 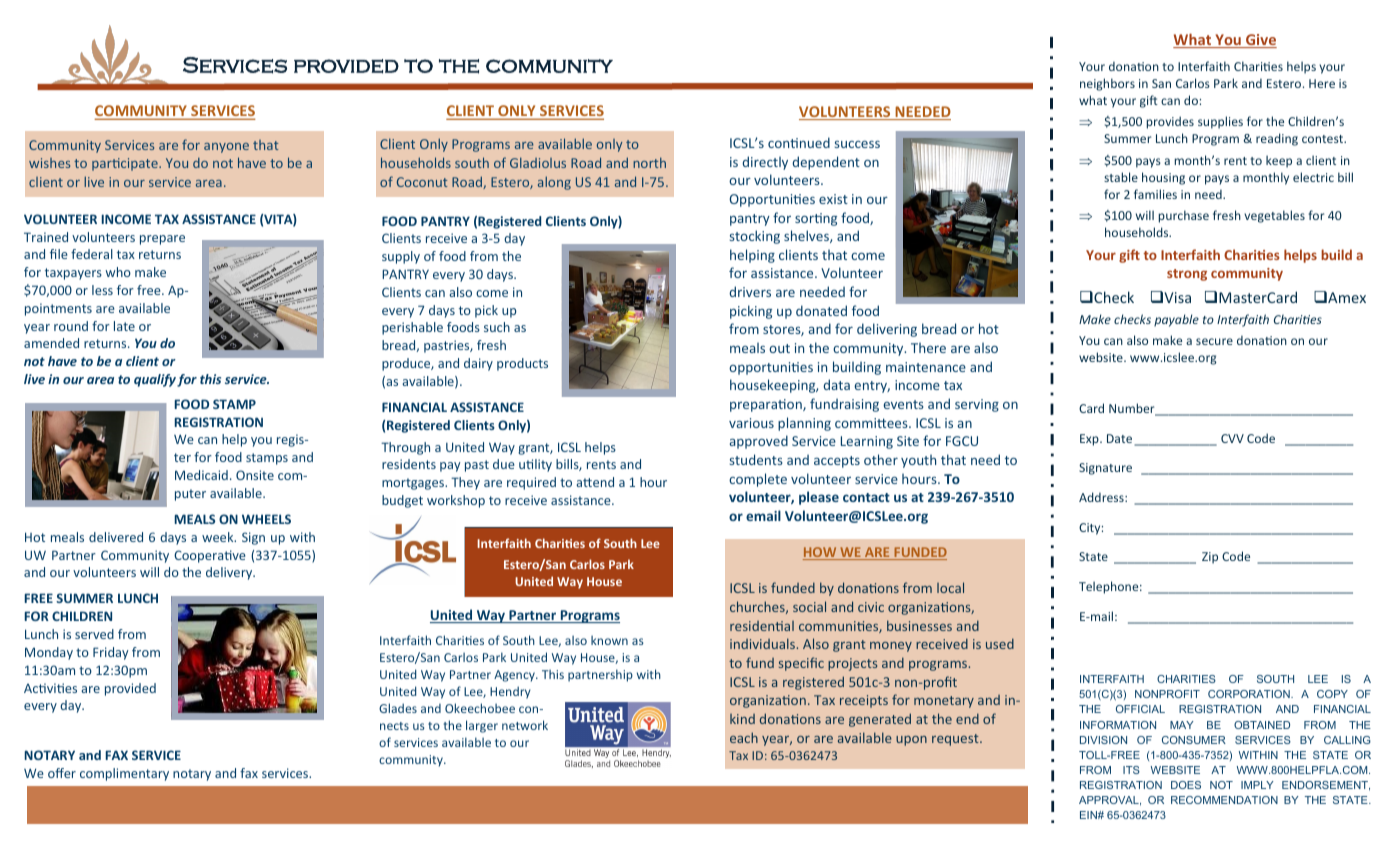 I want to click on each, so click(x=744, y=737).
